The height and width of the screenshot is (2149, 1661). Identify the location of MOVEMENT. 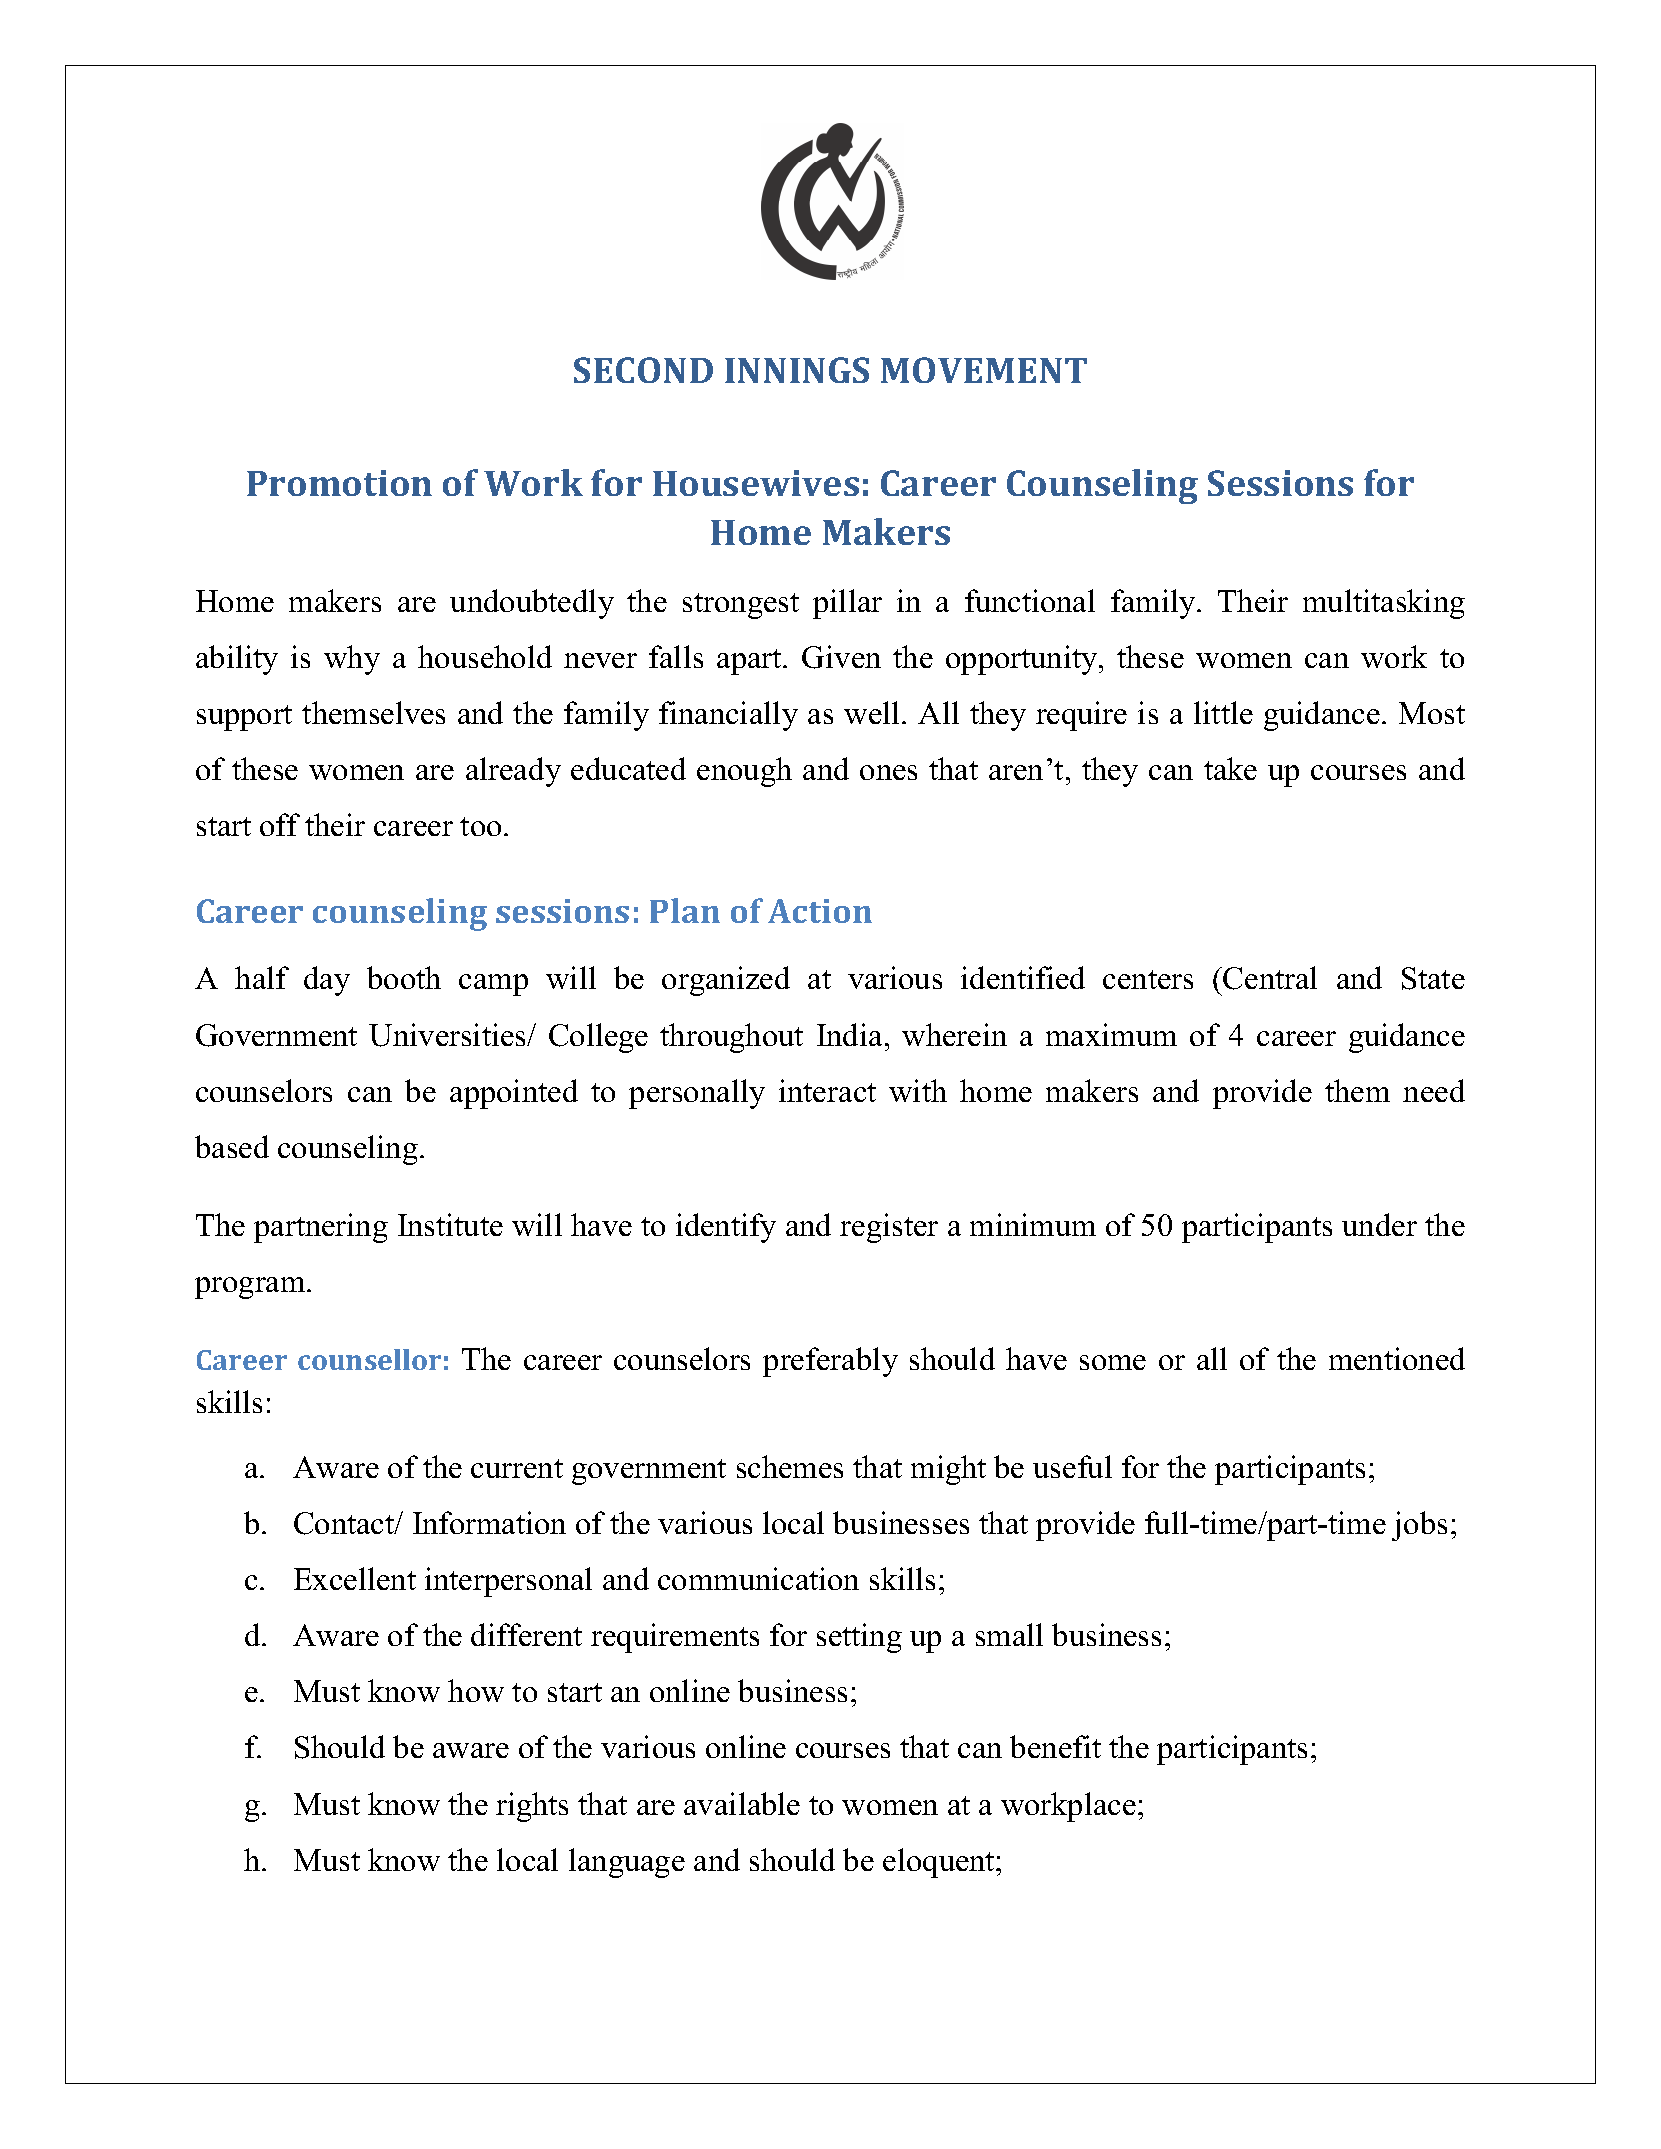
(984, 370).
